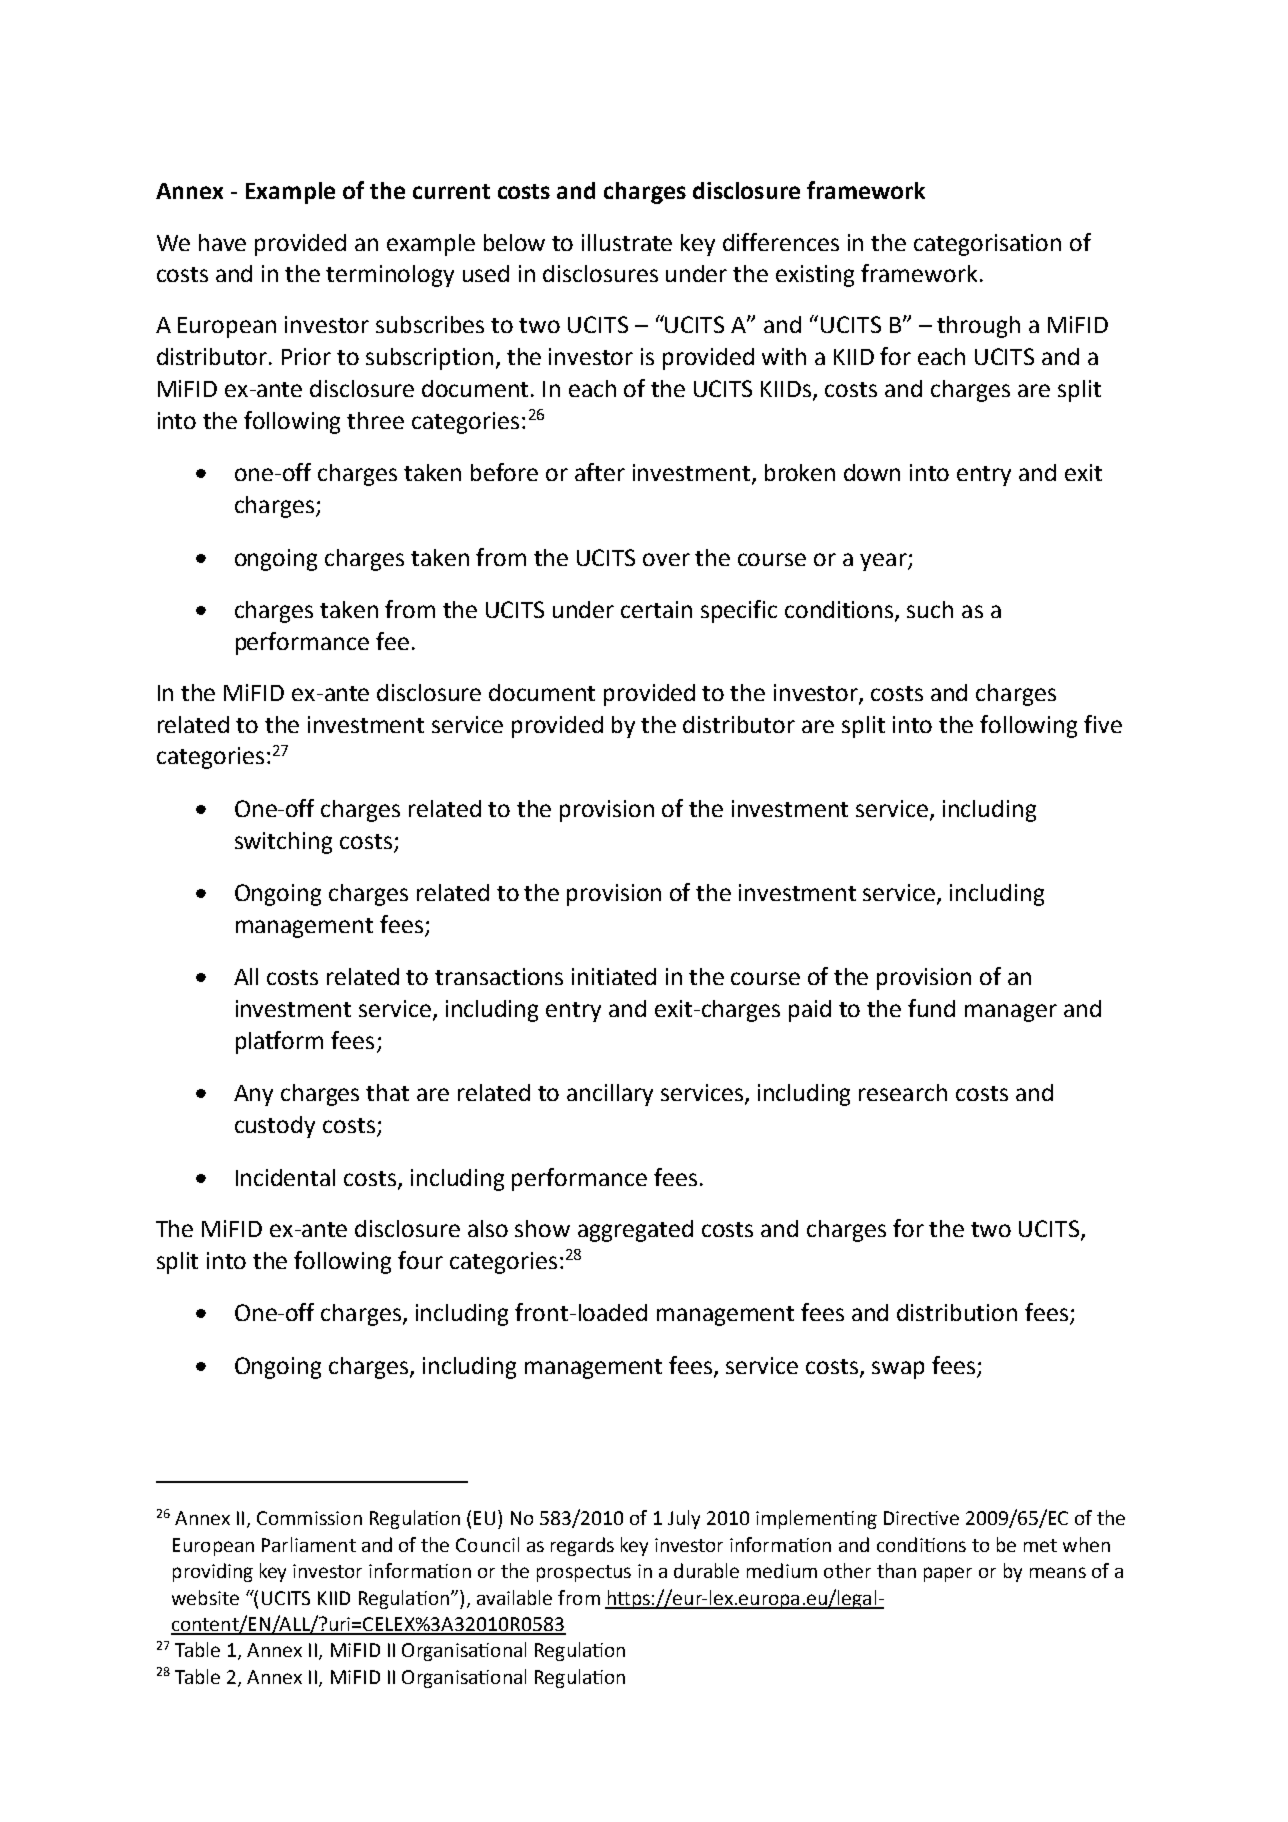 Image resolution: width=1288 pixels, height=1822 pixels. I want to click on illustrate, so click(627, 242).
